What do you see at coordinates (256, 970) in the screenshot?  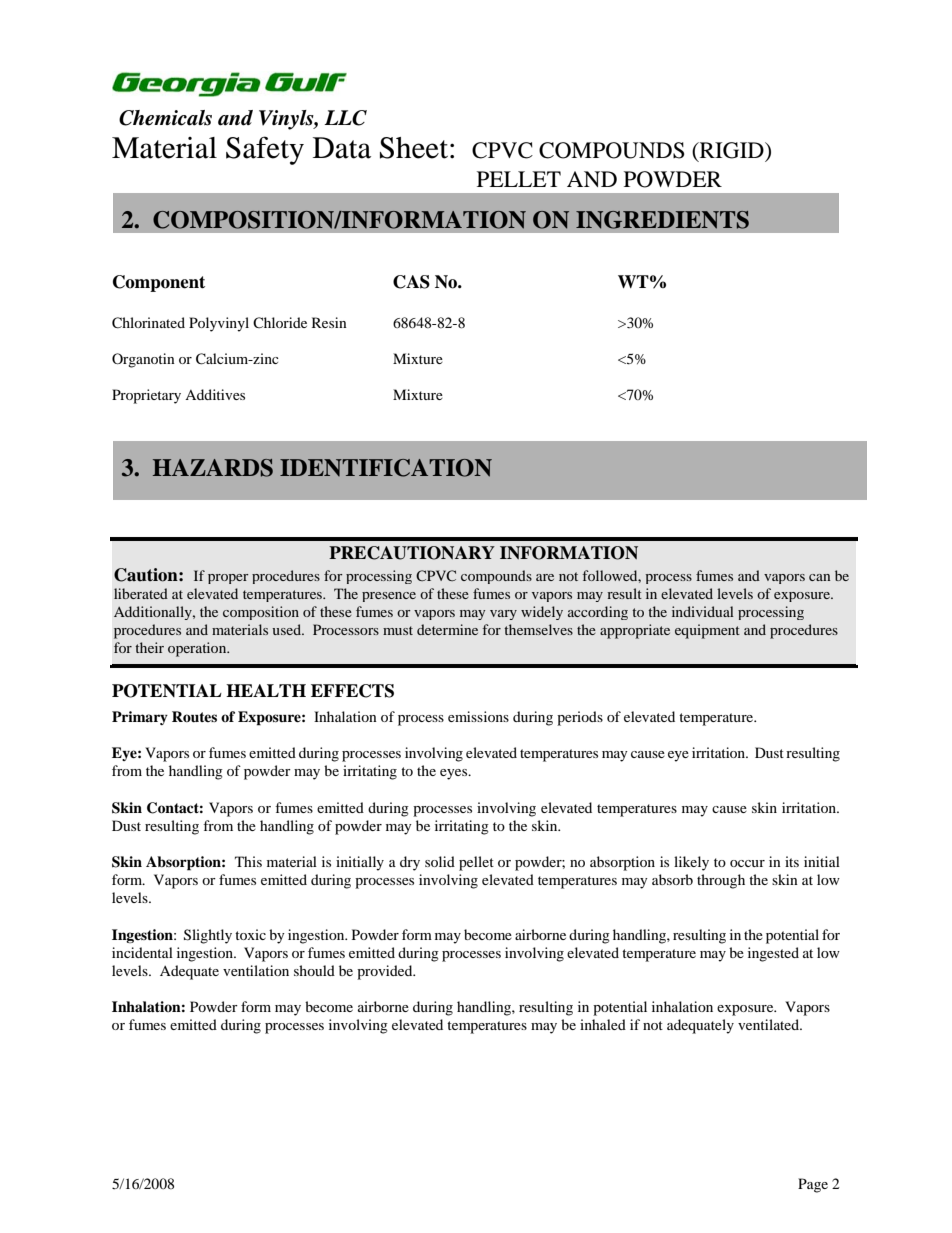 I see `ventilation` at bounding box center [256, 970].
